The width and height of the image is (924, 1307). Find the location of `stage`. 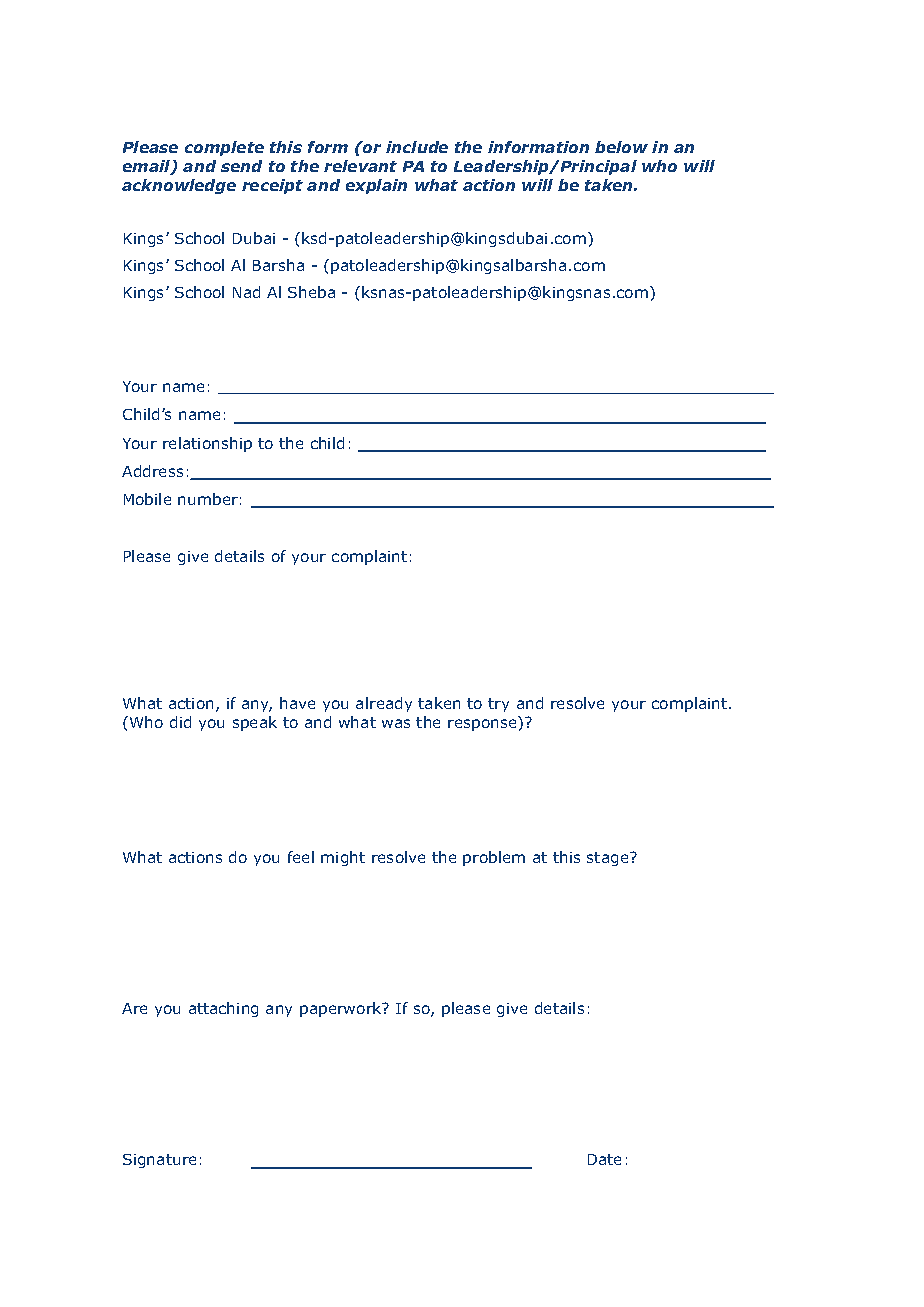

stage is located at coordinates (609, 859).
